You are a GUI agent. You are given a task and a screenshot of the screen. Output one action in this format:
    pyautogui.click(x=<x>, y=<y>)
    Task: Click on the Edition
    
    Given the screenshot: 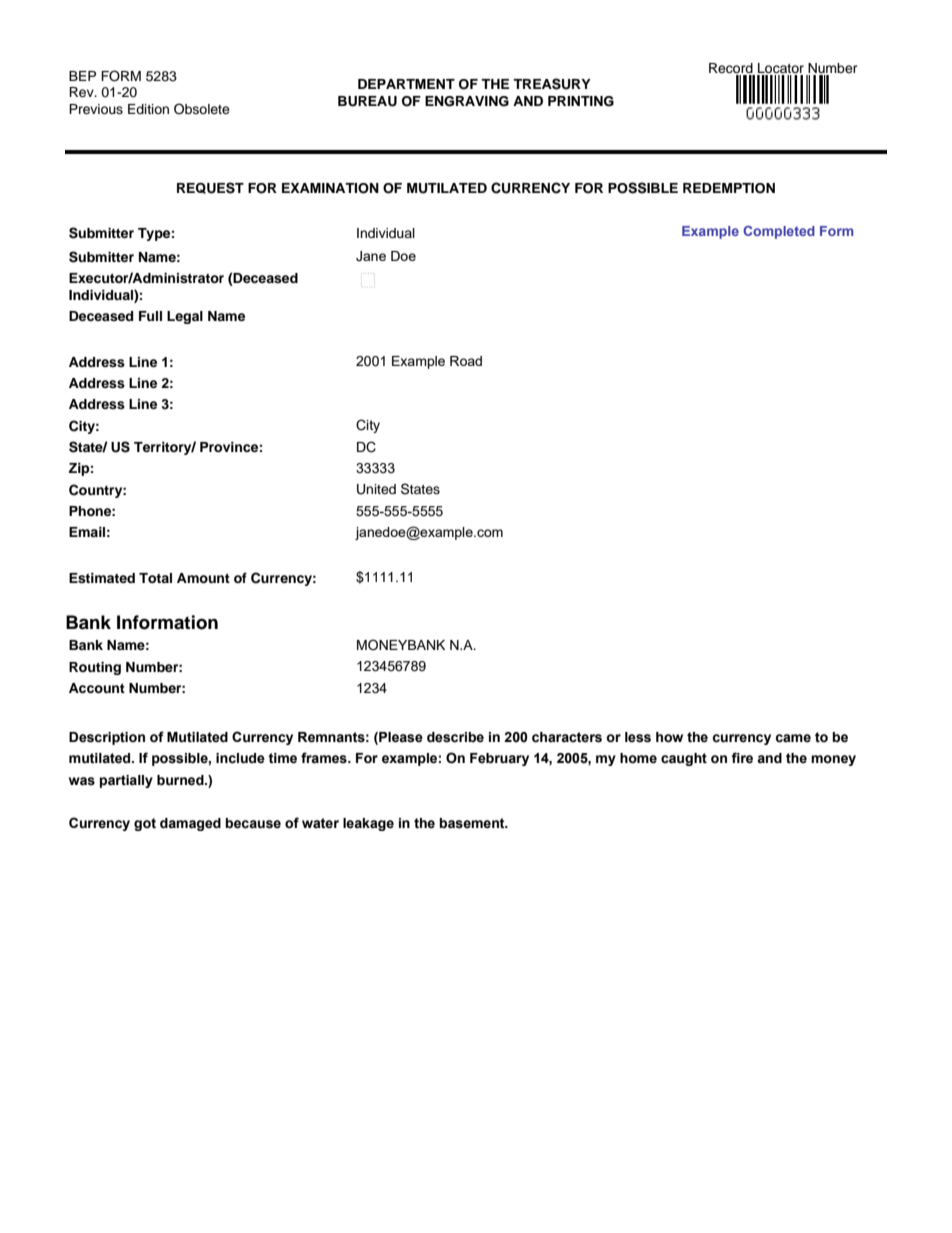 What is the action you would take?
    pyautogui.click(x=148, y=109)
